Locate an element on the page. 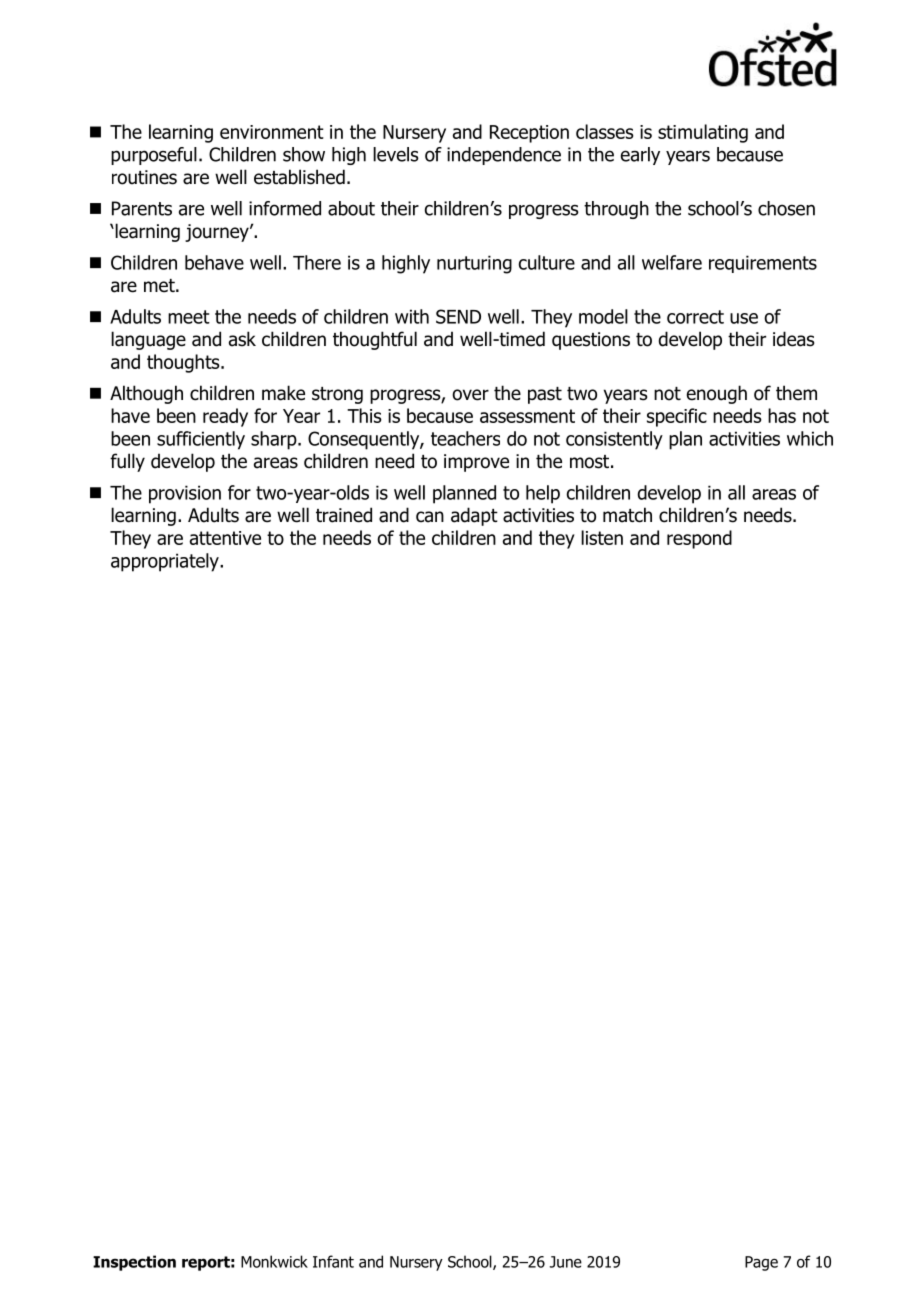  Infant is located at coordinates (333, 1261).
